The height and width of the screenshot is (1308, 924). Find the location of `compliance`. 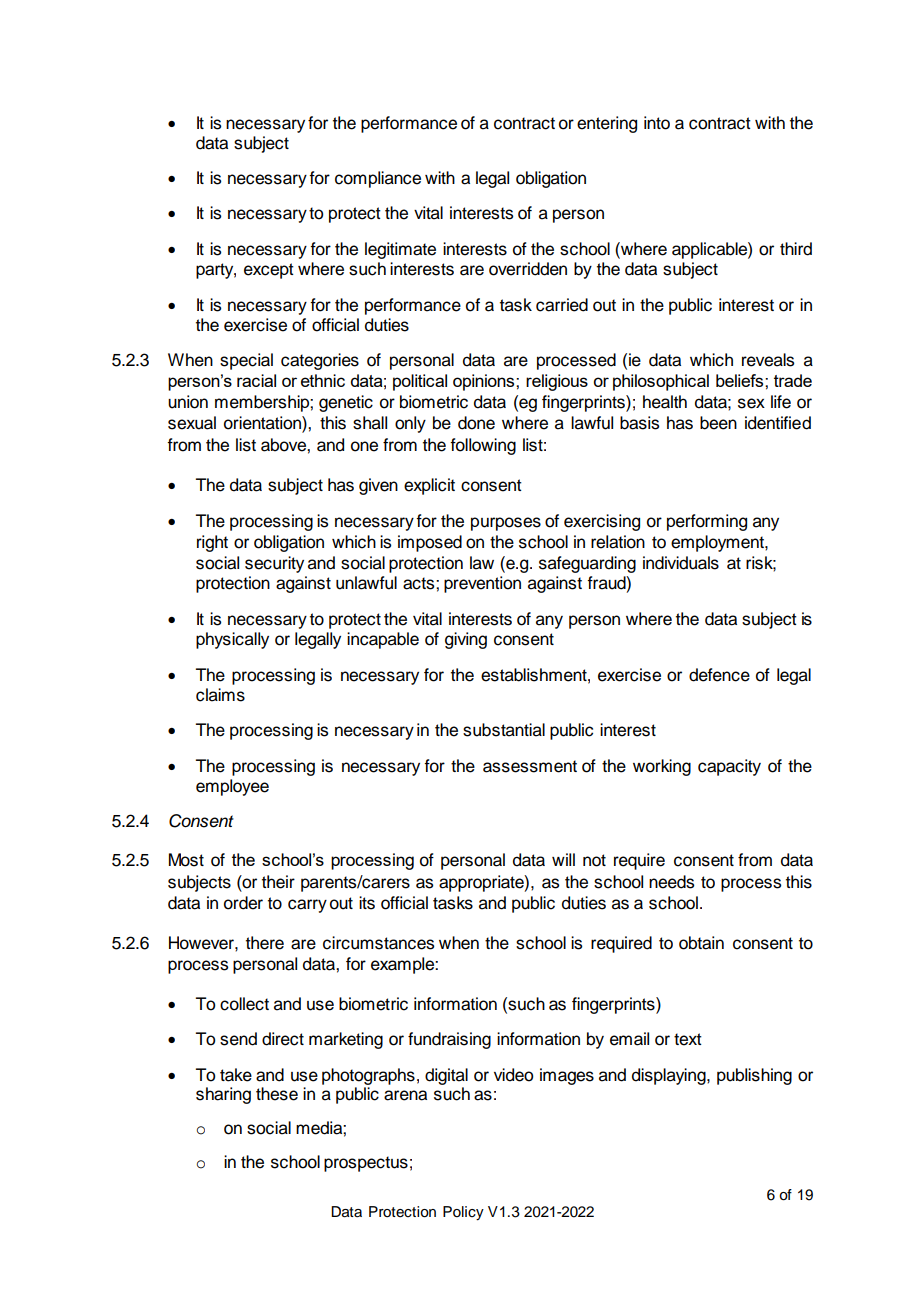

compliance is located at coordinates (378, 179).
